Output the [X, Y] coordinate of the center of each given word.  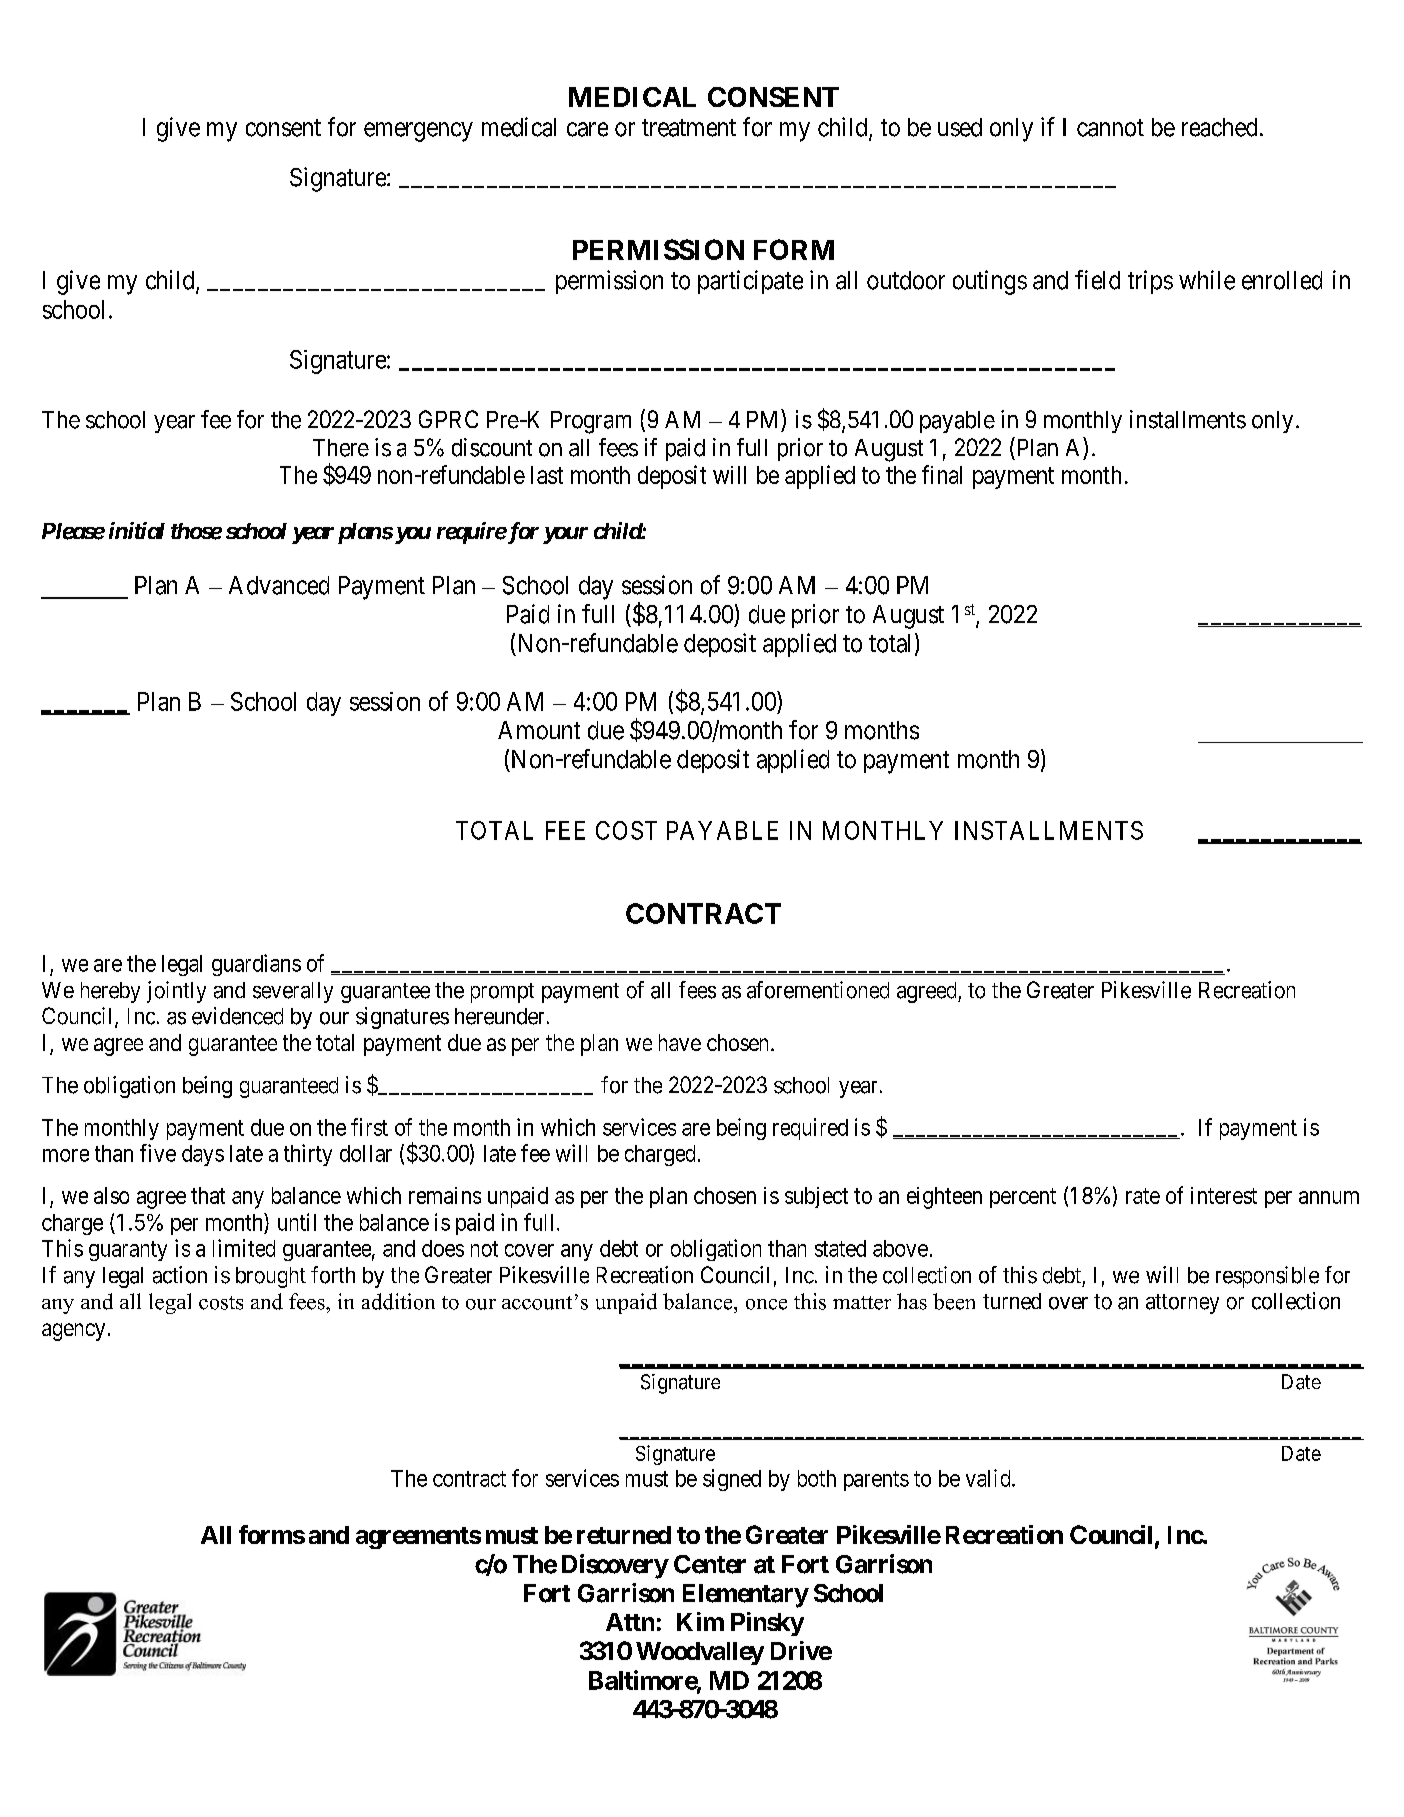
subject [816, 1197]
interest [1224, 1195]
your [565, 535]
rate [1143, 1196]
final [942, 474]
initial [137, 530]
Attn [630, 1622]
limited [244, 1248]
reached [1219, 127]
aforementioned [818, 990]
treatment [689, 128]
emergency [418, 132]
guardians [256, 965]
